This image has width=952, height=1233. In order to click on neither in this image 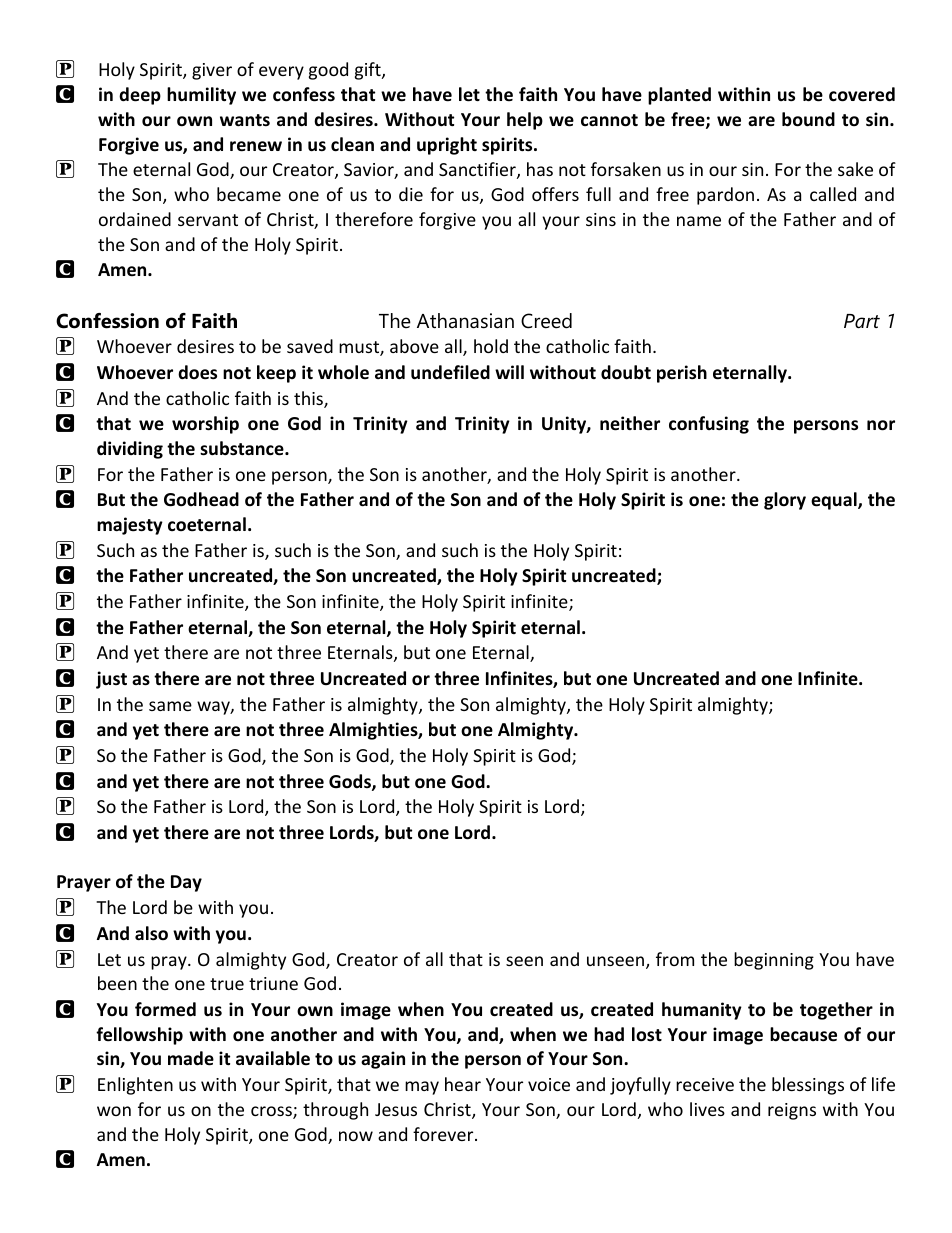, I will do `click(630, 423)`.
